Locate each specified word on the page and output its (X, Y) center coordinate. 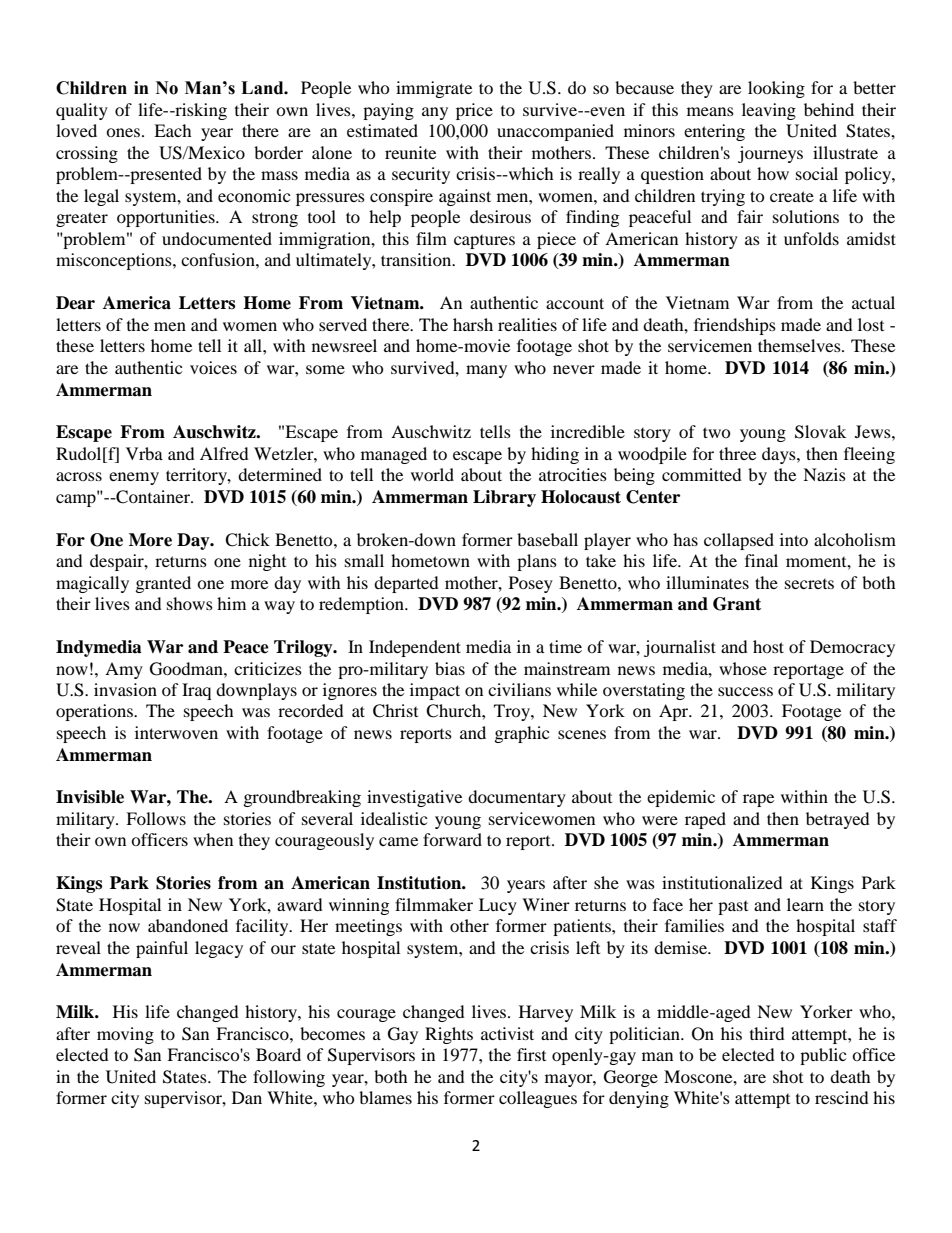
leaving (769, 111)
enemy (134, 478)
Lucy (498, 906)
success (745, 691)
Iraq (196, 691)
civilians (519, 689)
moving (125, 1035)
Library (504, 498)
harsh (473, 324)
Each (173, 130)
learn (805, 904)
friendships (735, 326)
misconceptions (115, 261)
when (213, 839)
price (474, 111)
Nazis (824, 474)
